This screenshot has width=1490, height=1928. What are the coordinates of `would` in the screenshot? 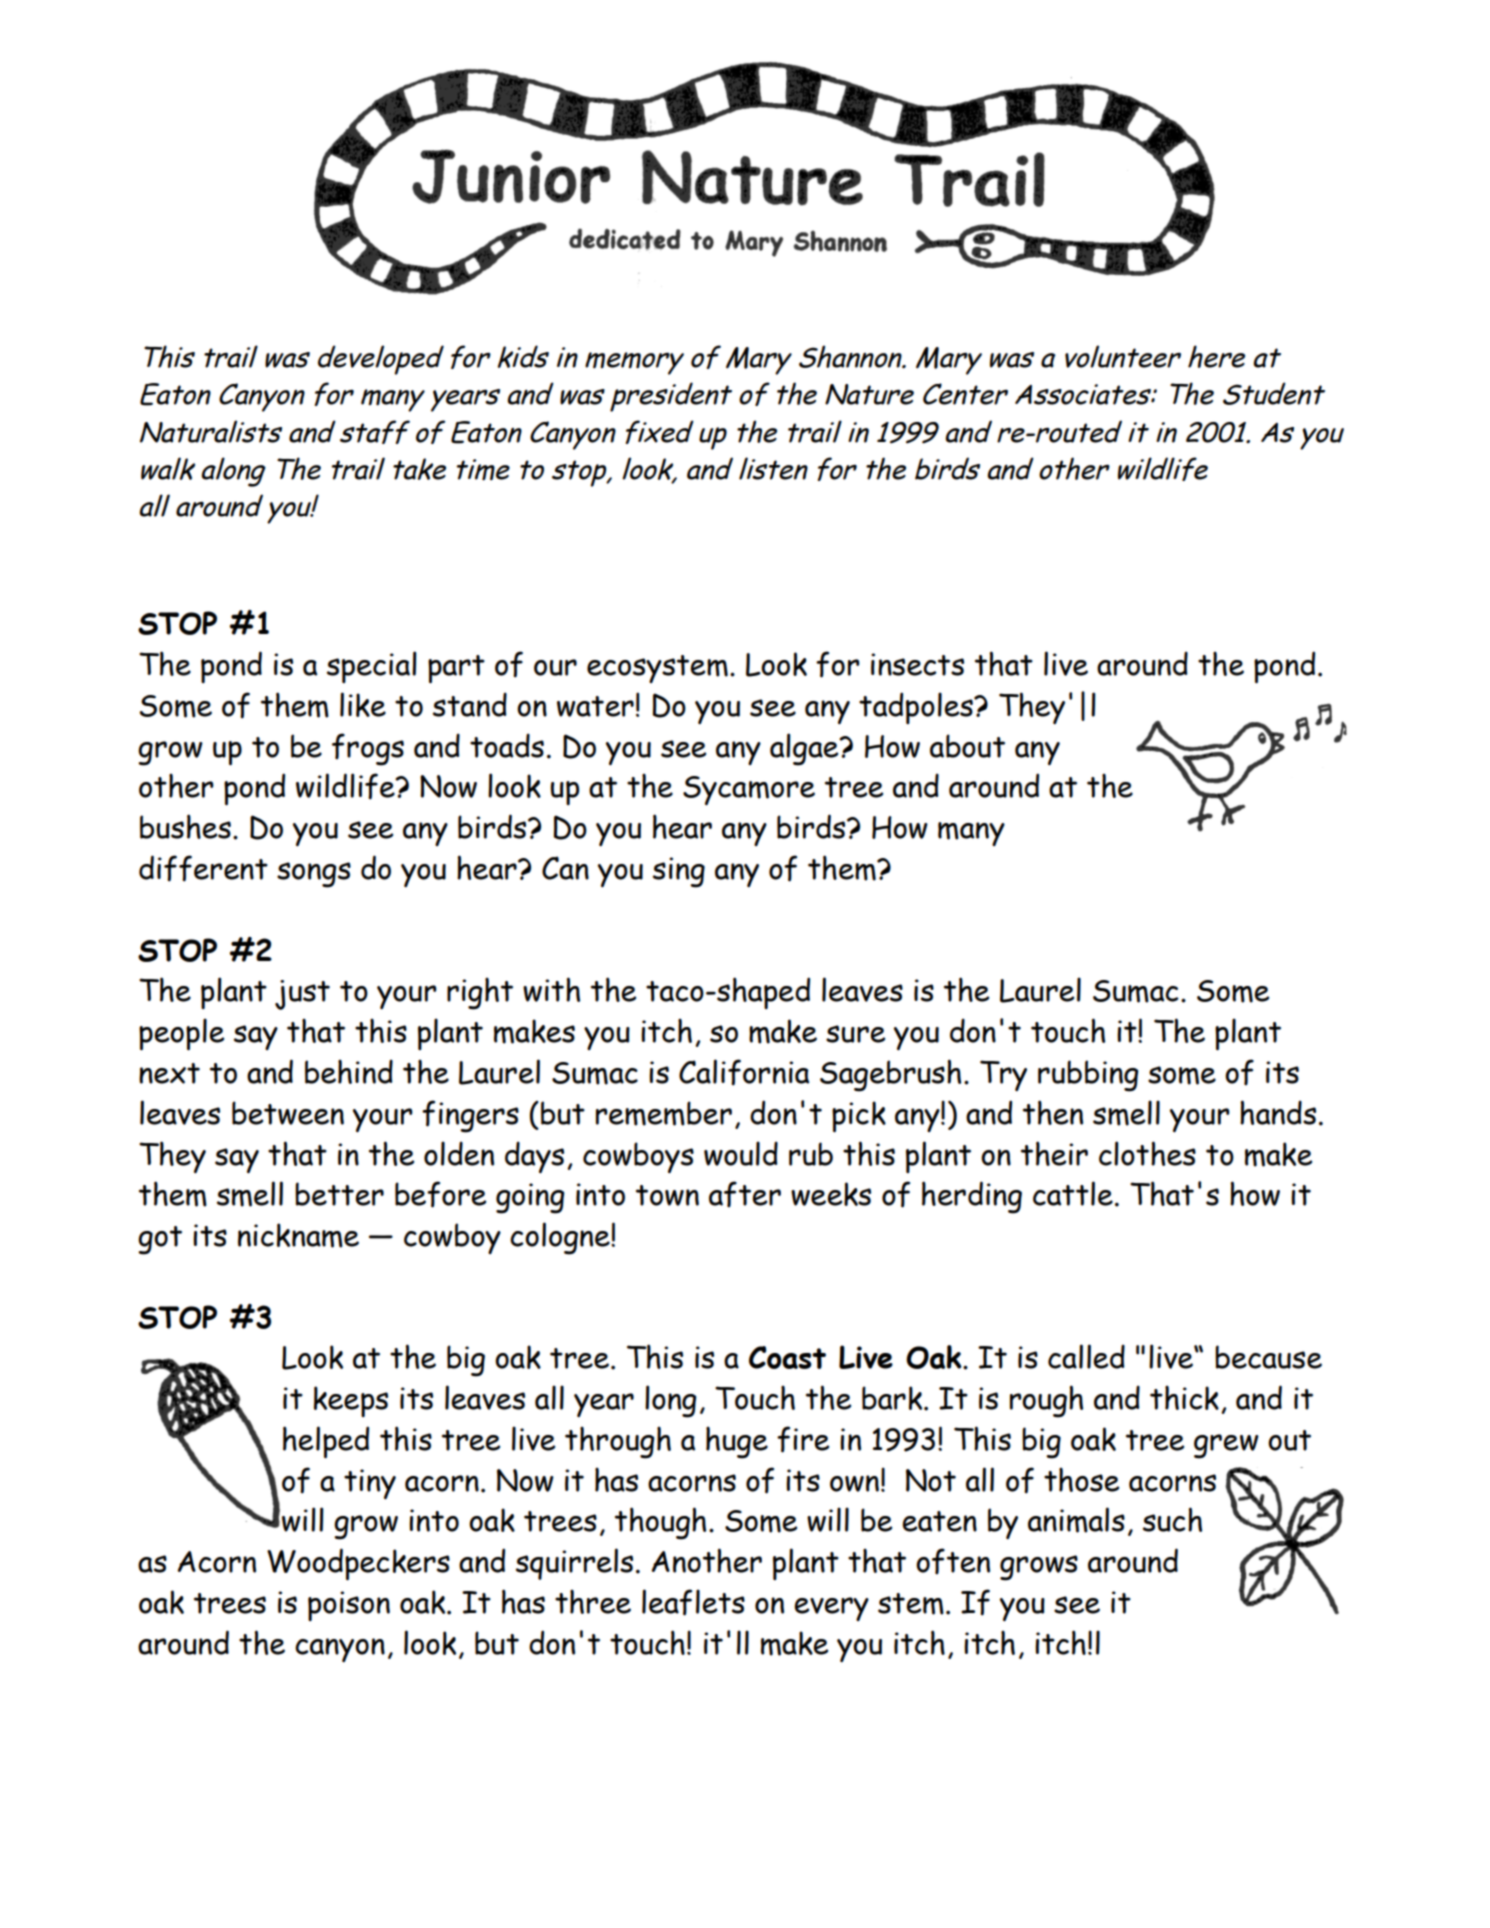 It's located at (741, 1153).
